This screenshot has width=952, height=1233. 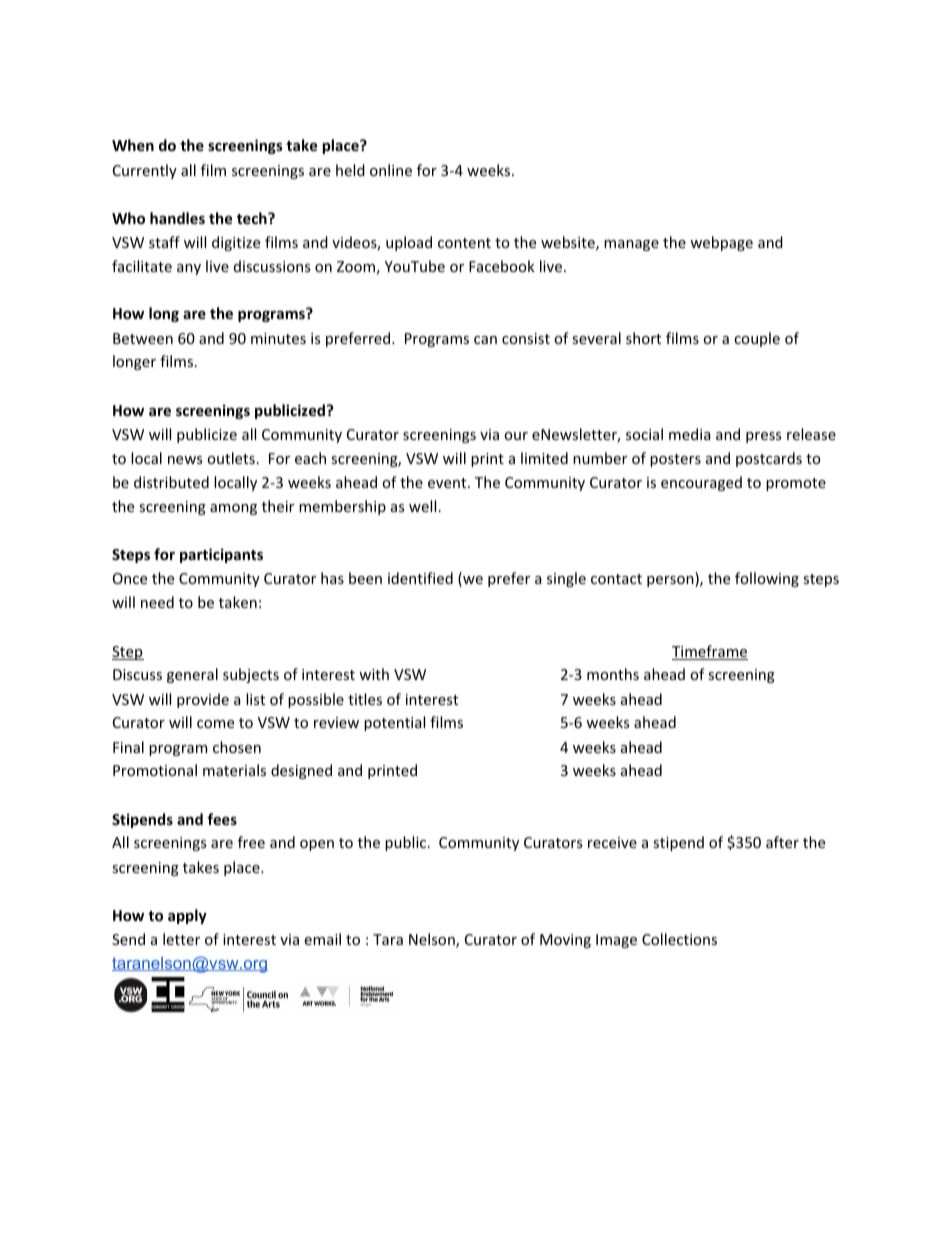 What do you see at coordinates (221, 555) in the screenshot?
I see `participants` at bounding box center [221, 555].
